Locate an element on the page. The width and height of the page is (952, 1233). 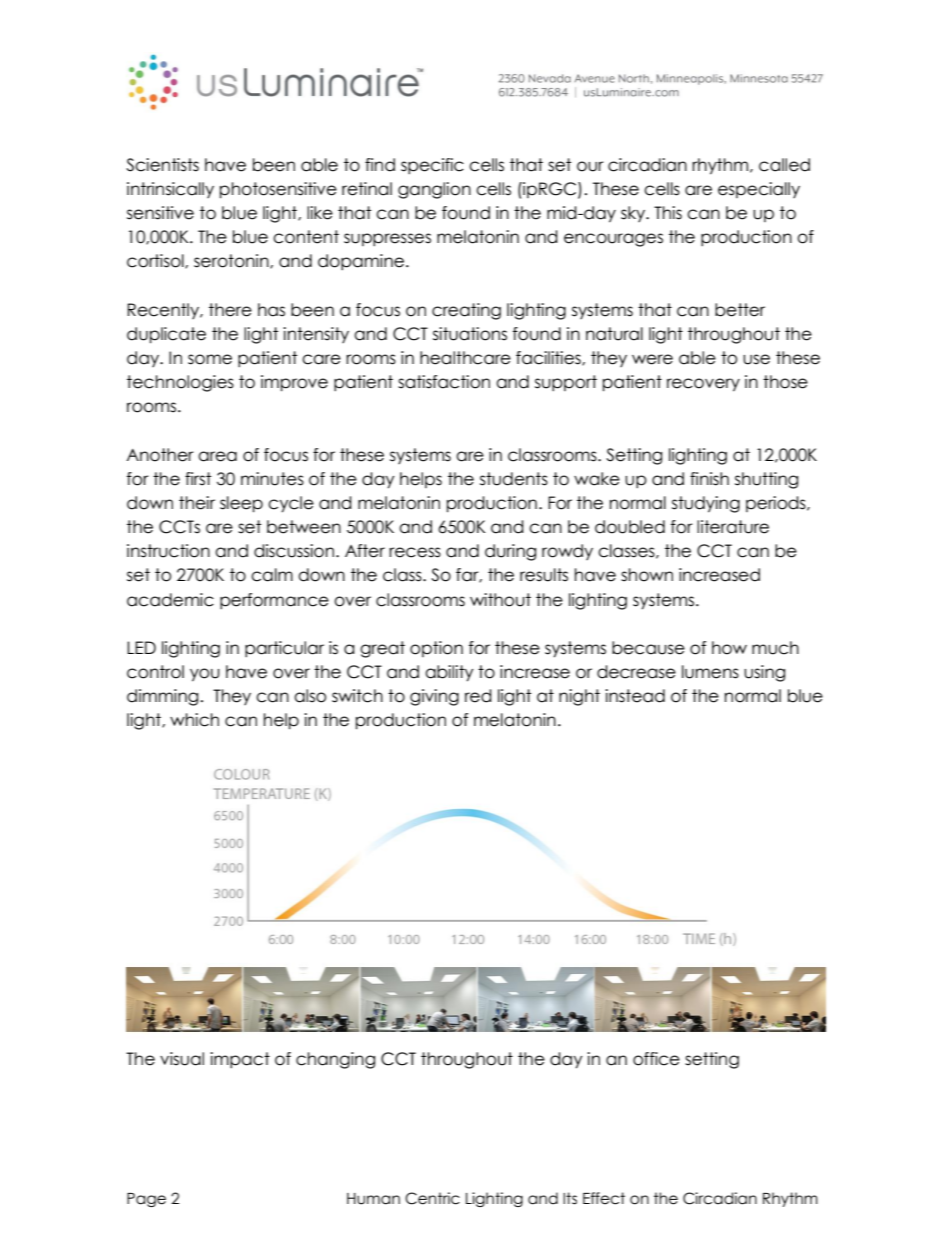
Centric is located at coordinates (432, 1198).
